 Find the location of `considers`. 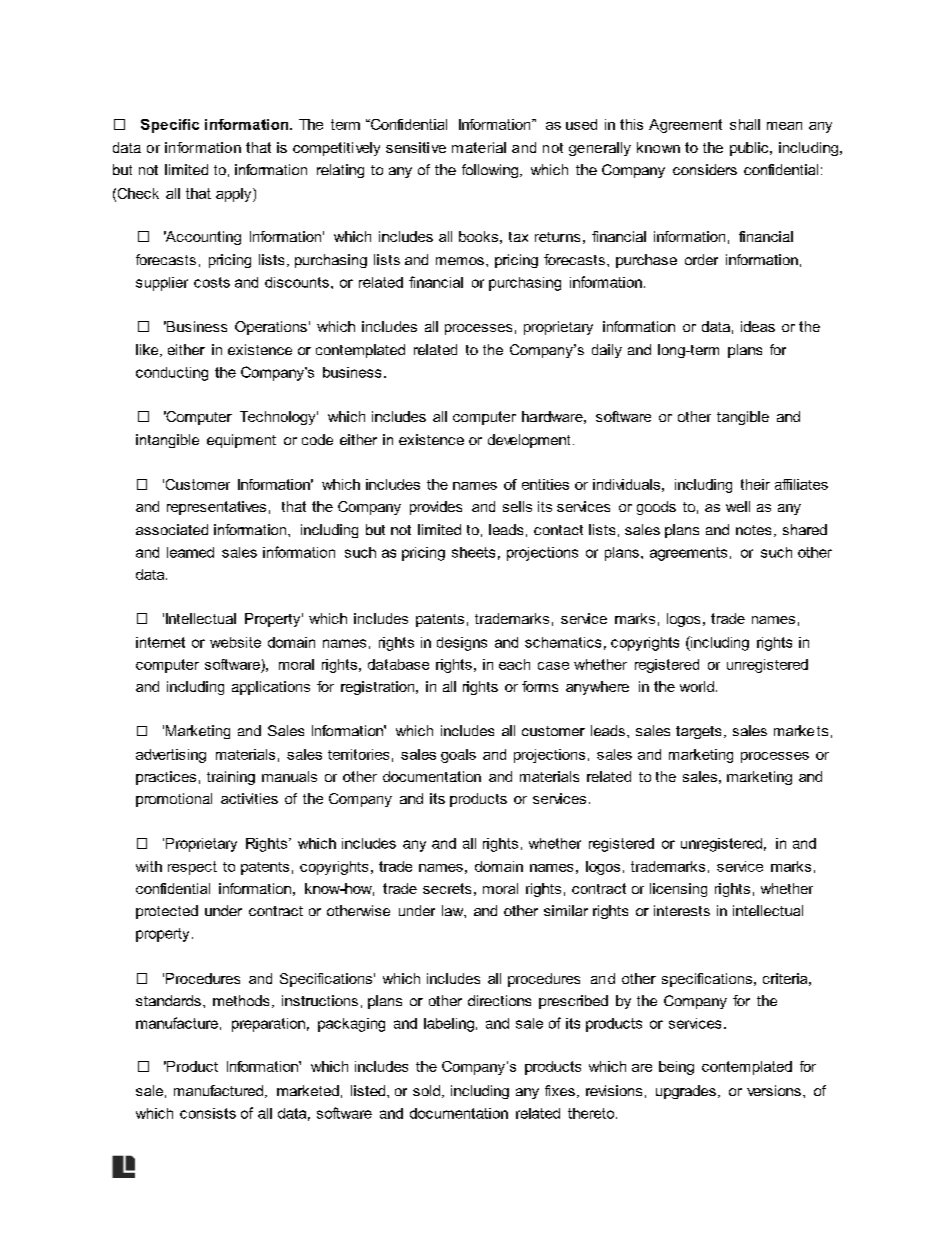

considers is located at coordinates (705, 169).
